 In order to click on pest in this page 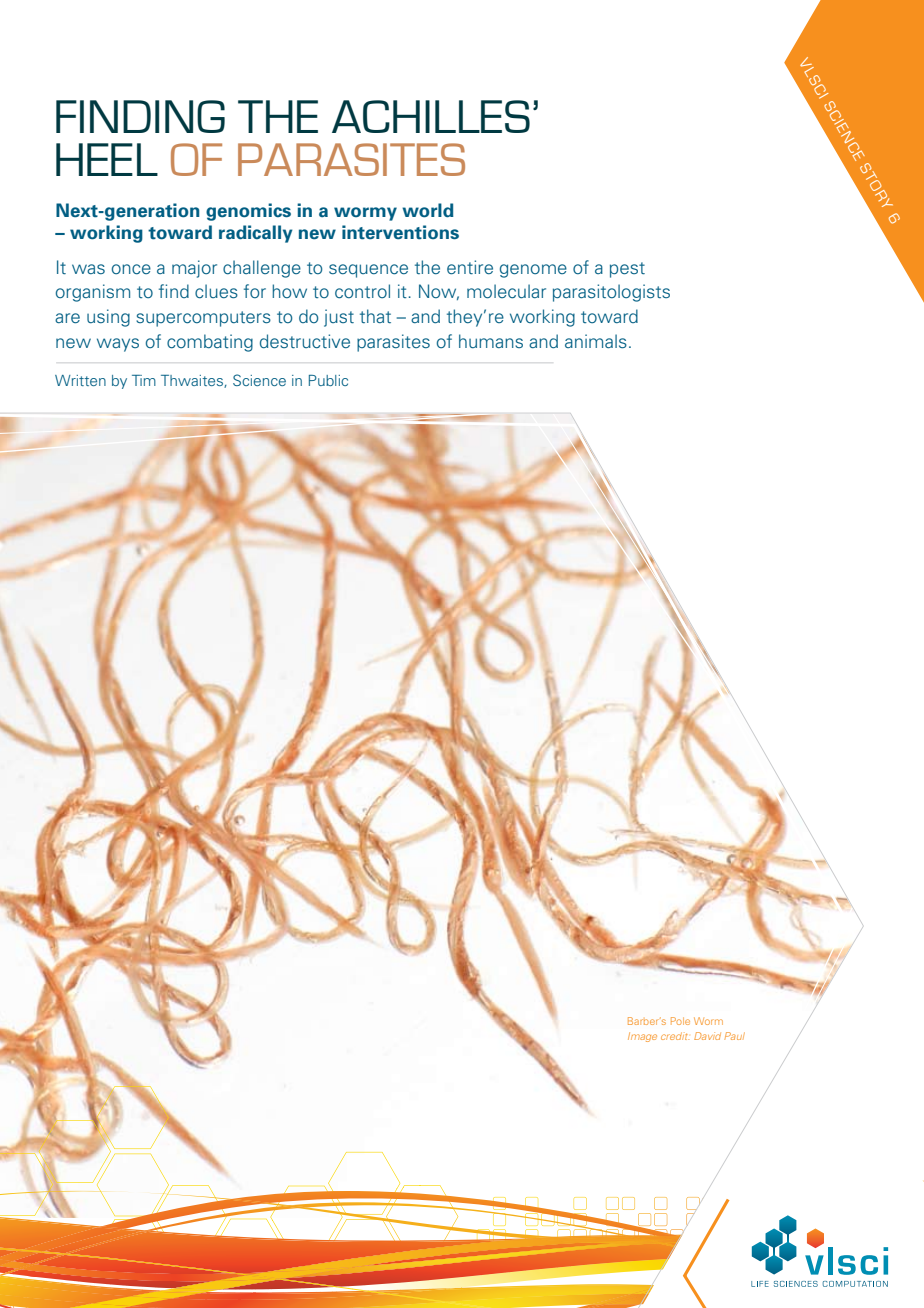, I will do `click(627, 270)`.
